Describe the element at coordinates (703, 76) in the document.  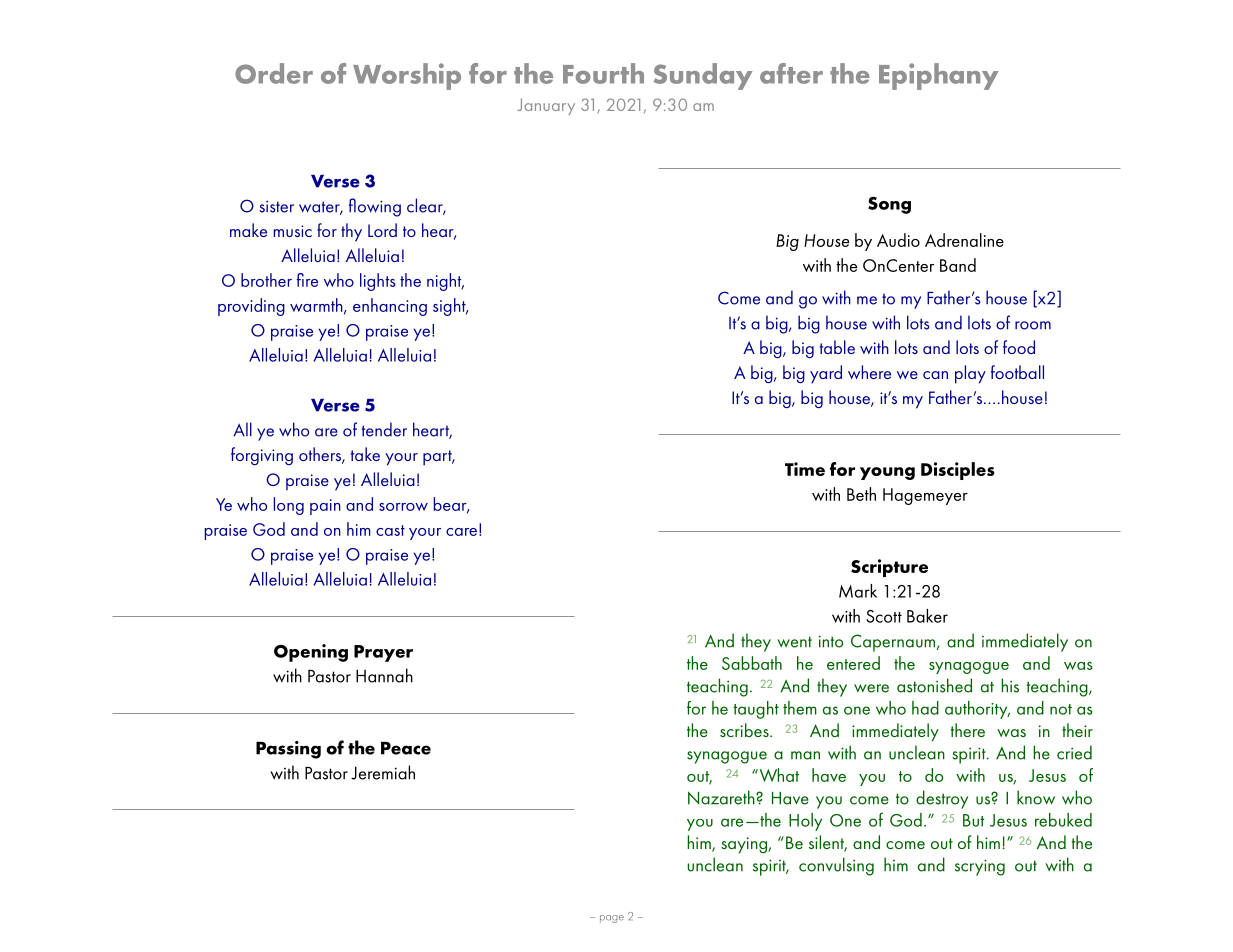
I see `Sunday` at that location.
